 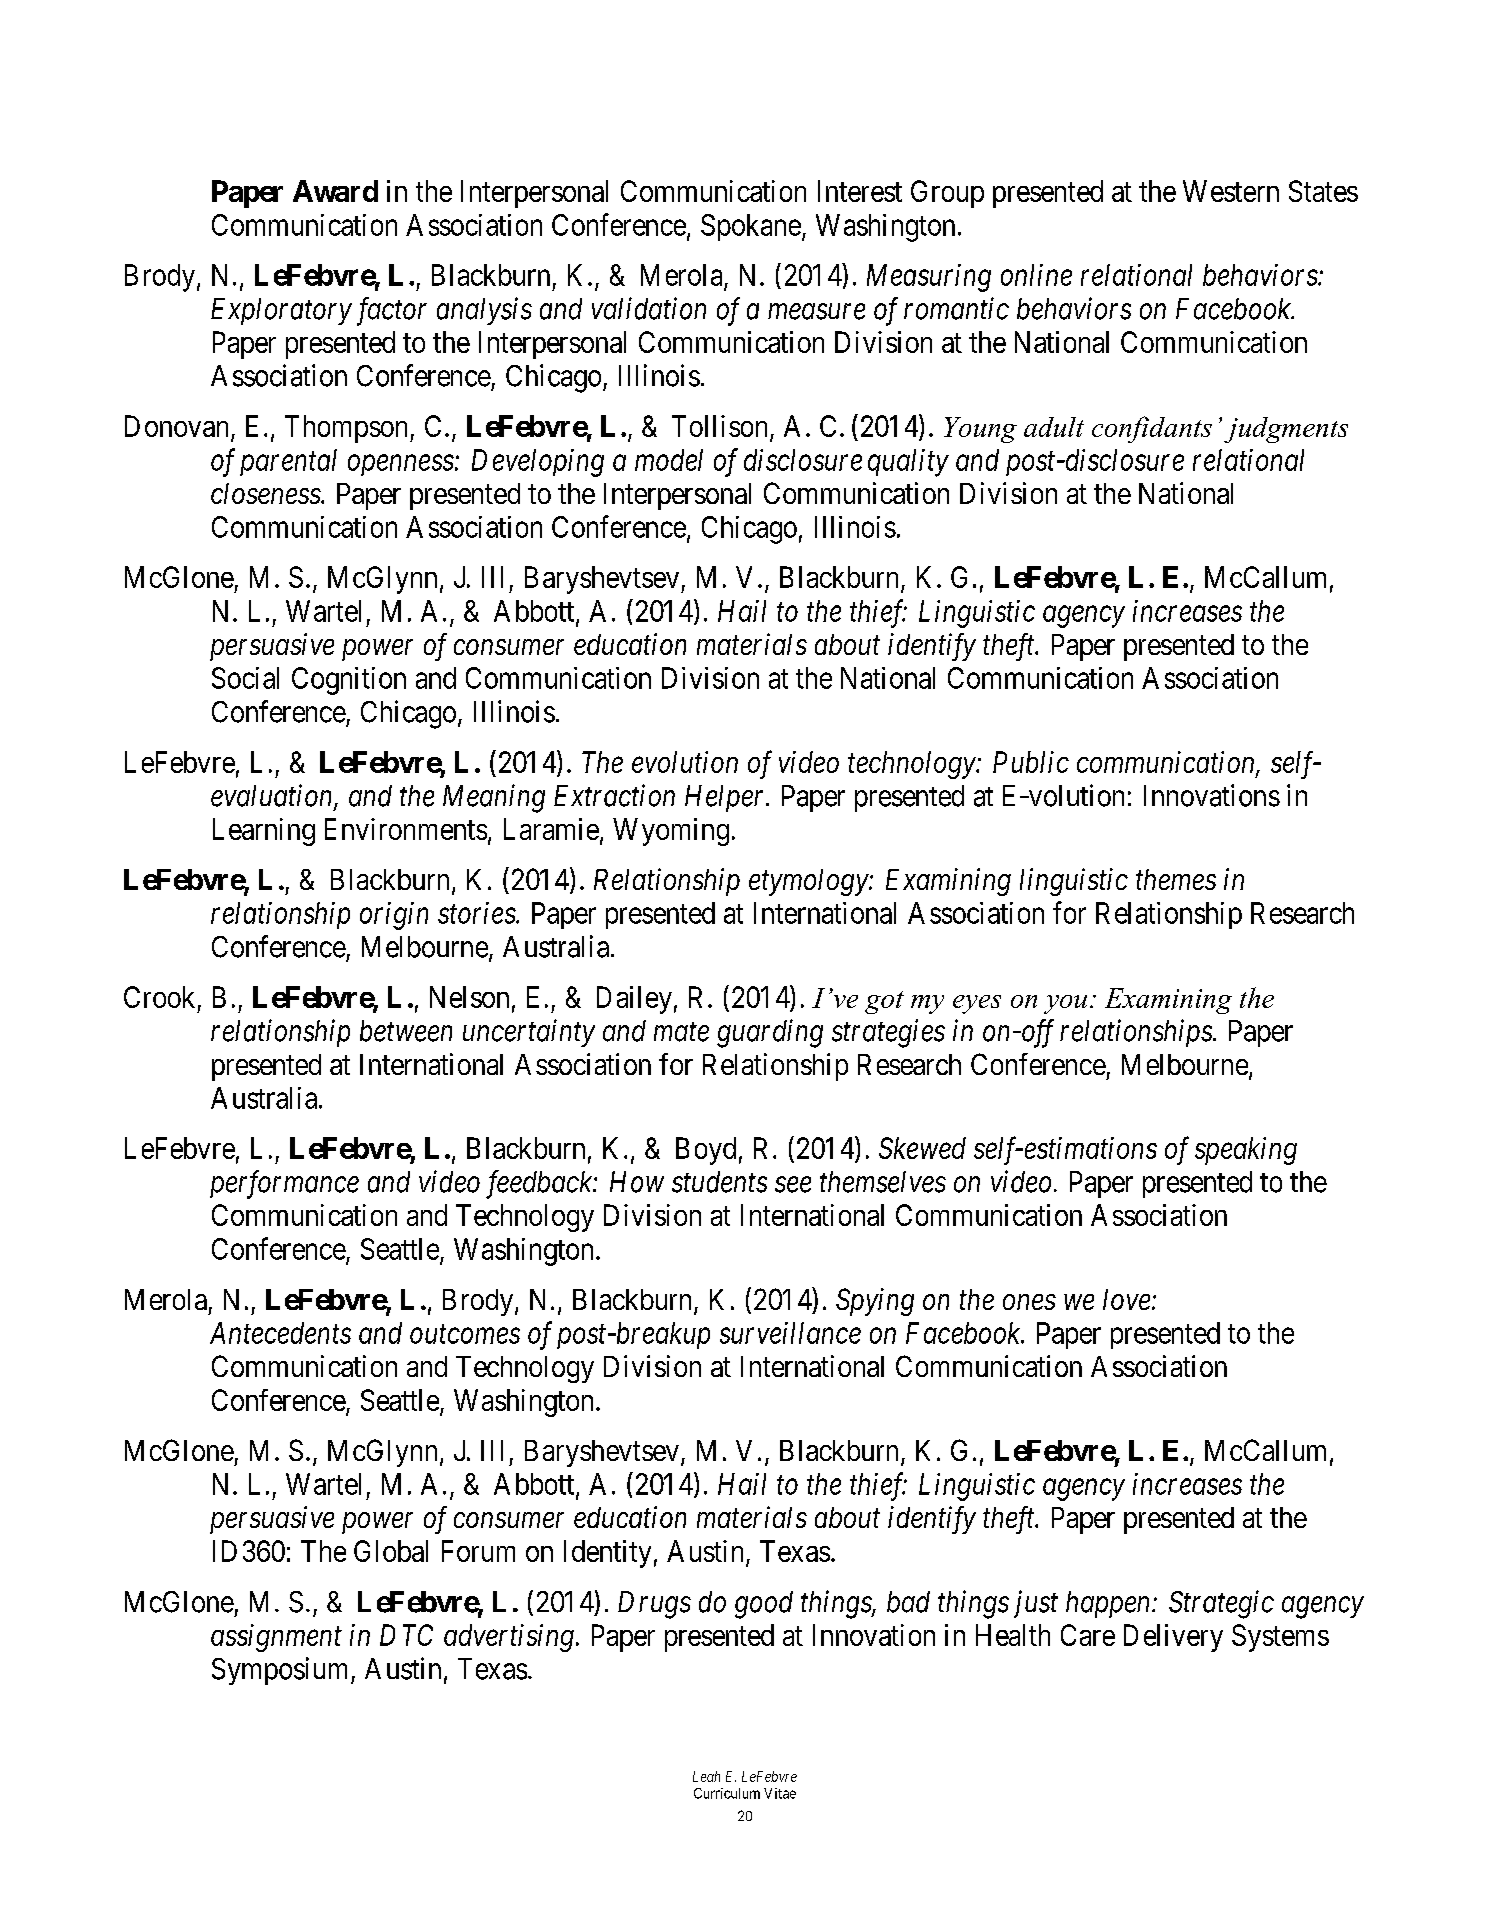 I want to click on Delivery, so click(x=1173, y=1638).
